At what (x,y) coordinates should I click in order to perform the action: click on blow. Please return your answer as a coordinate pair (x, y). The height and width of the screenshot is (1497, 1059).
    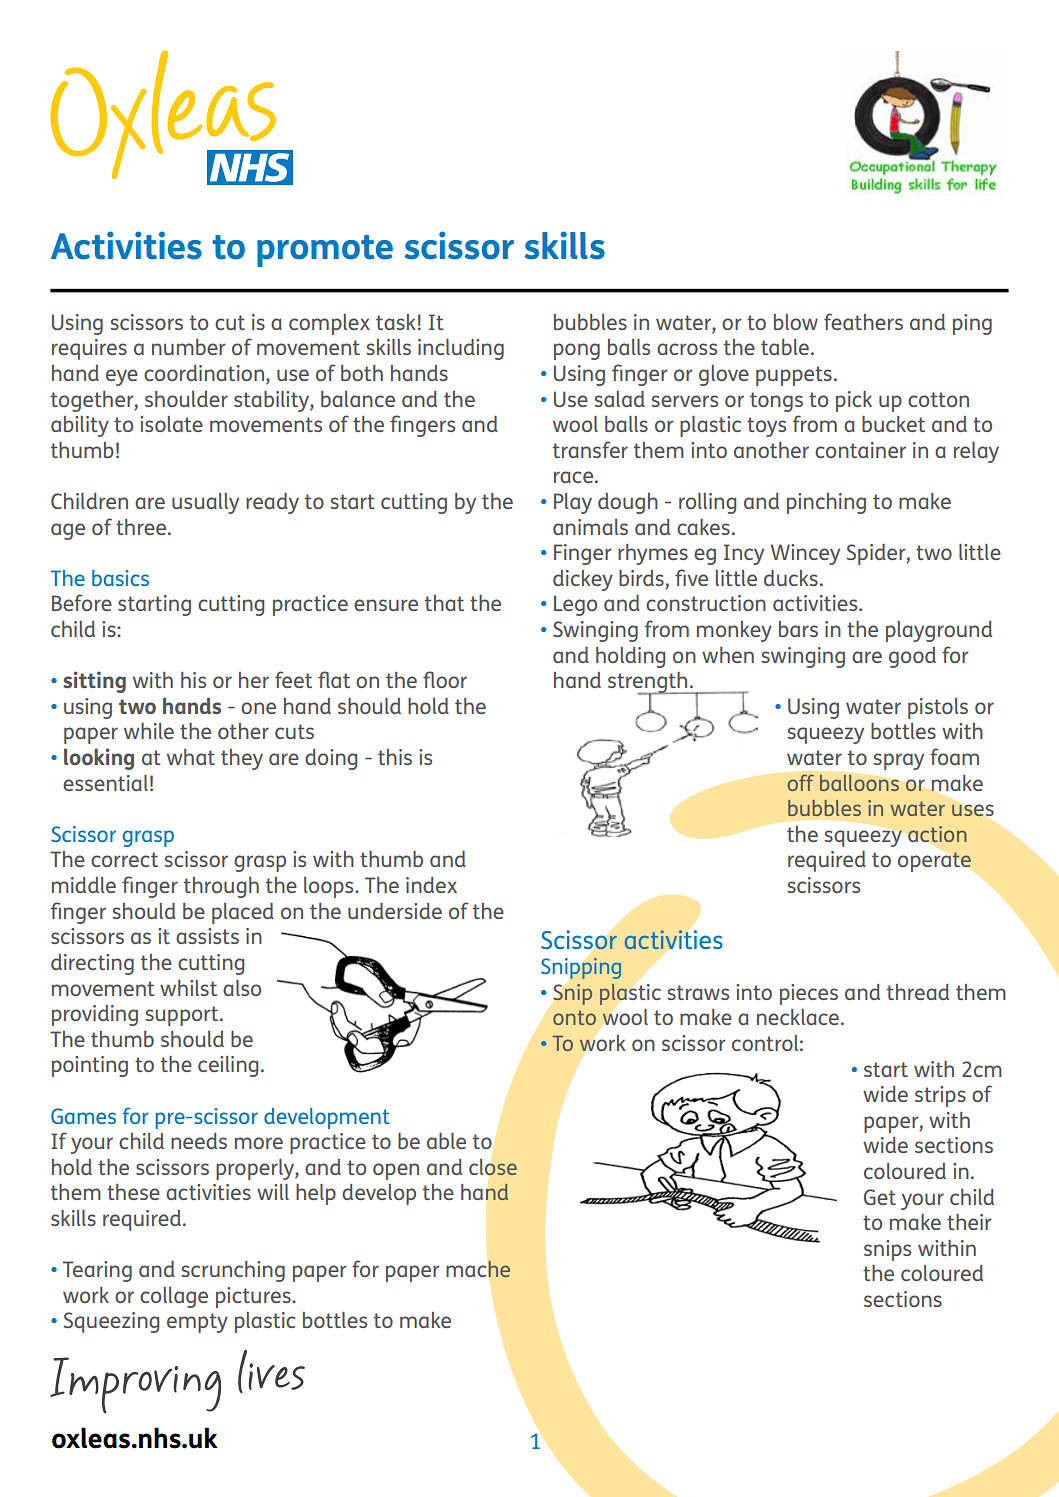
    Looking at the image, I should click on (796, 322).
